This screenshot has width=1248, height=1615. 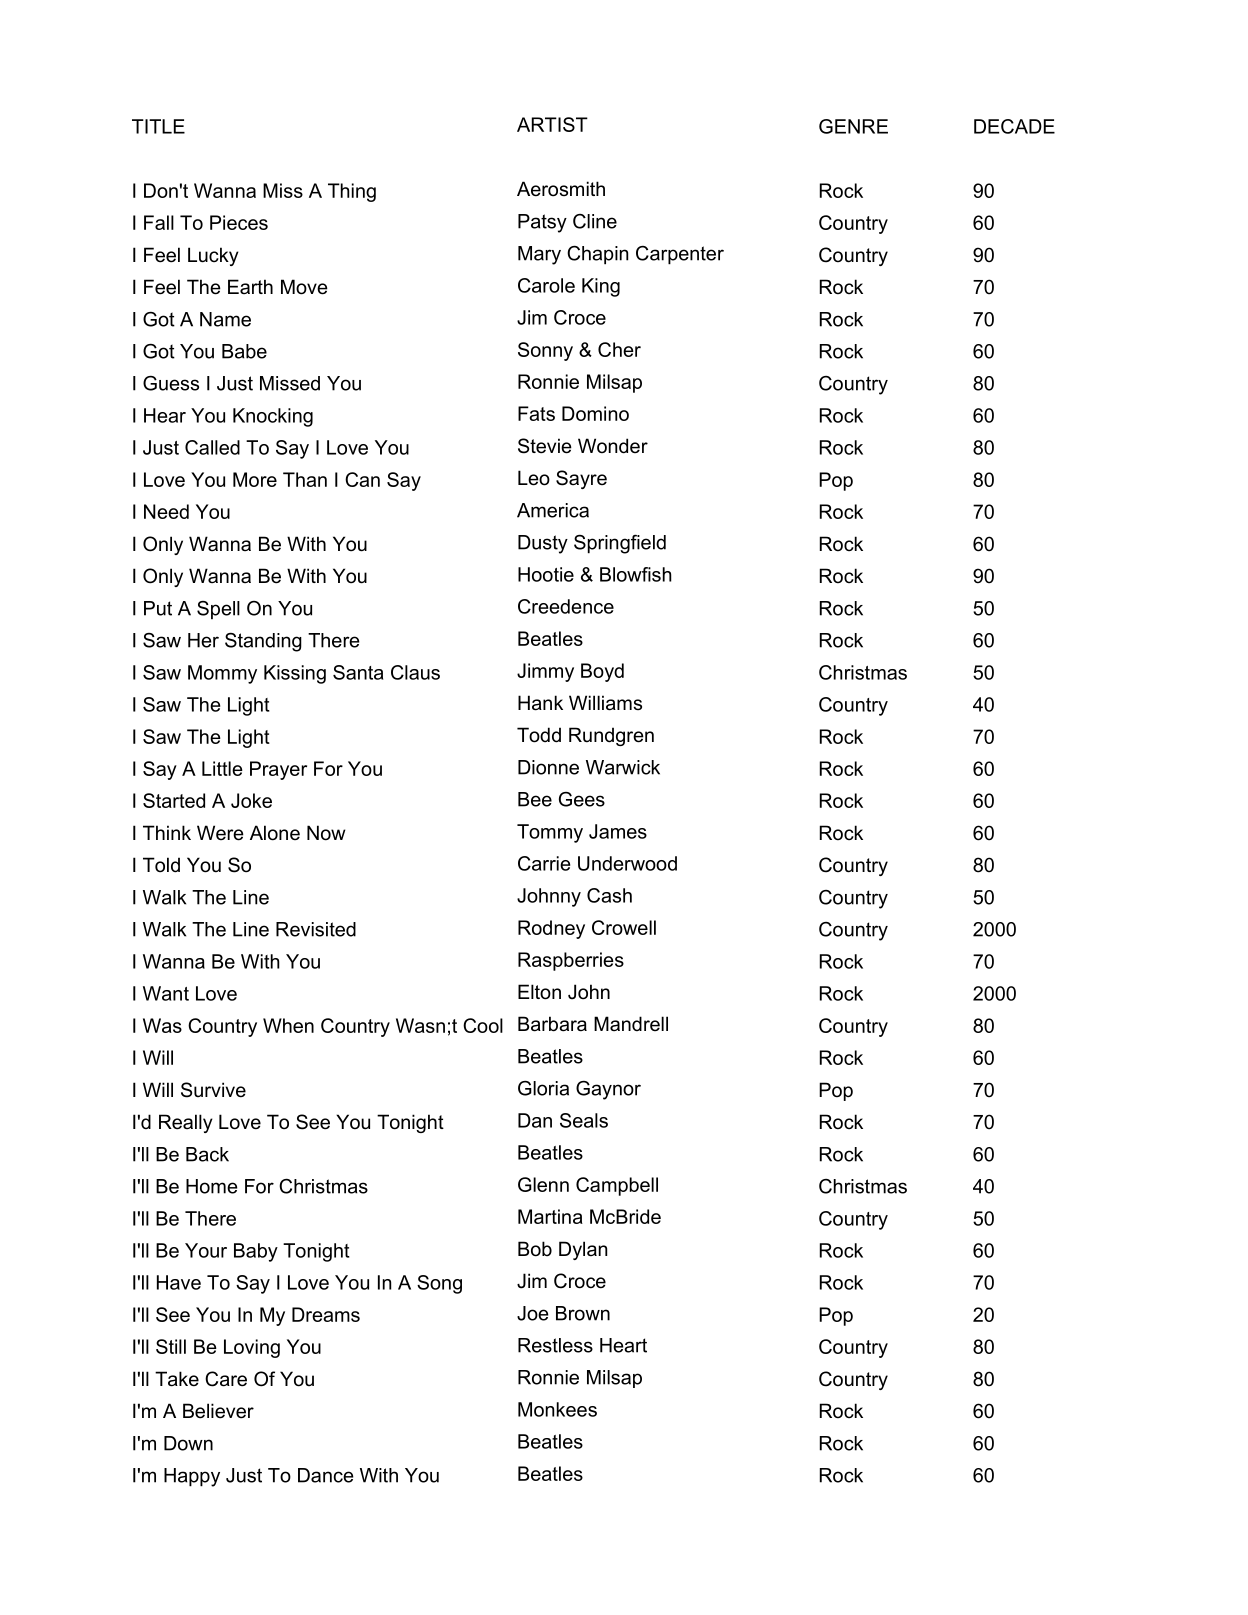 What do you see at coordinates (853, 126) in the screenshot?
I see `GENRE` at bounding box center [853, 126].
